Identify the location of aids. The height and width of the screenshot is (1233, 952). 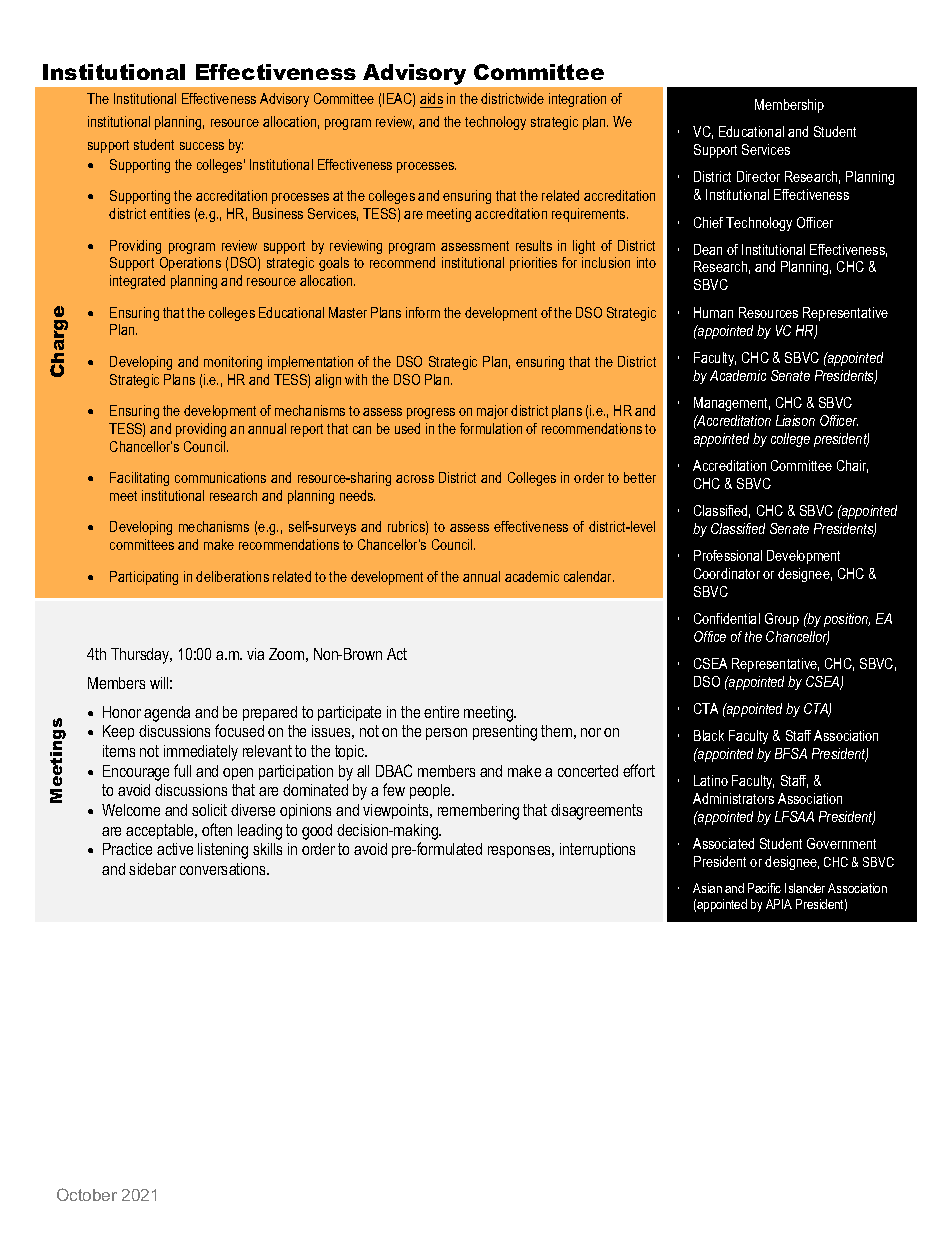
(431, 100).
